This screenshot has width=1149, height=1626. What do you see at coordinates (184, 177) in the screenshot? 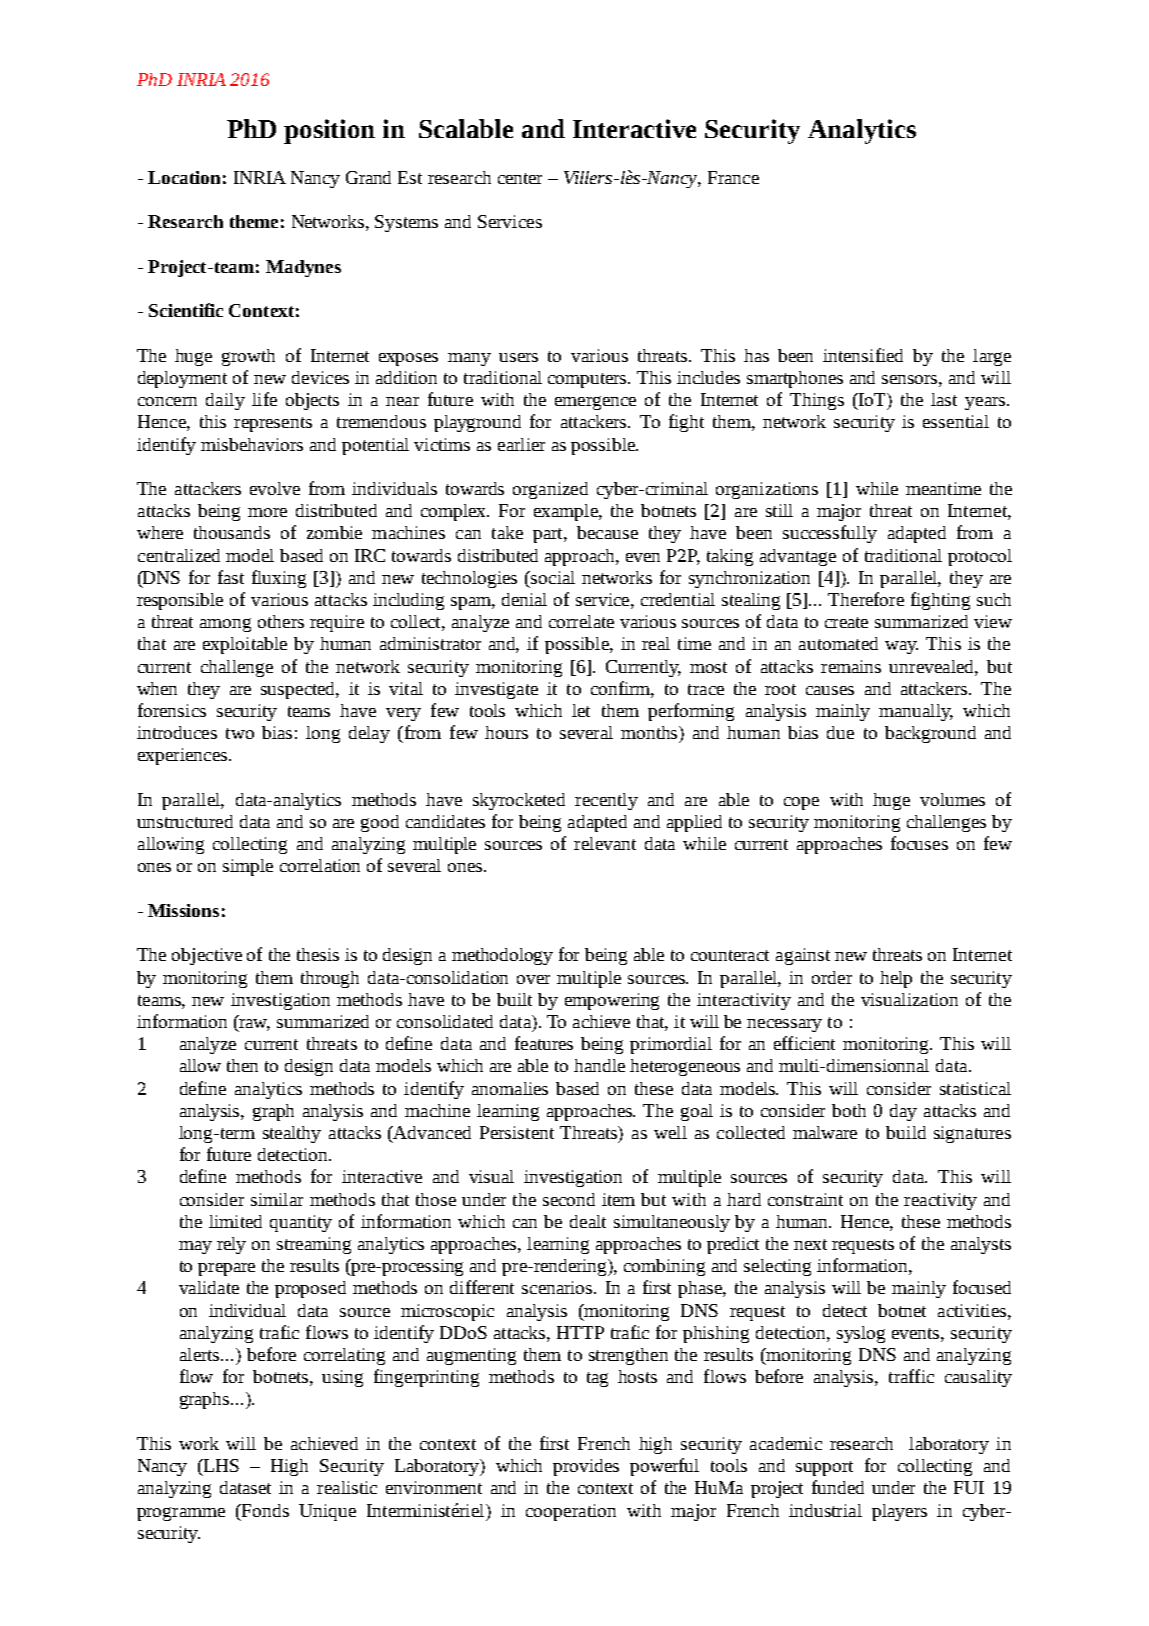
I see `Location` at bounding box center [184, 177].
